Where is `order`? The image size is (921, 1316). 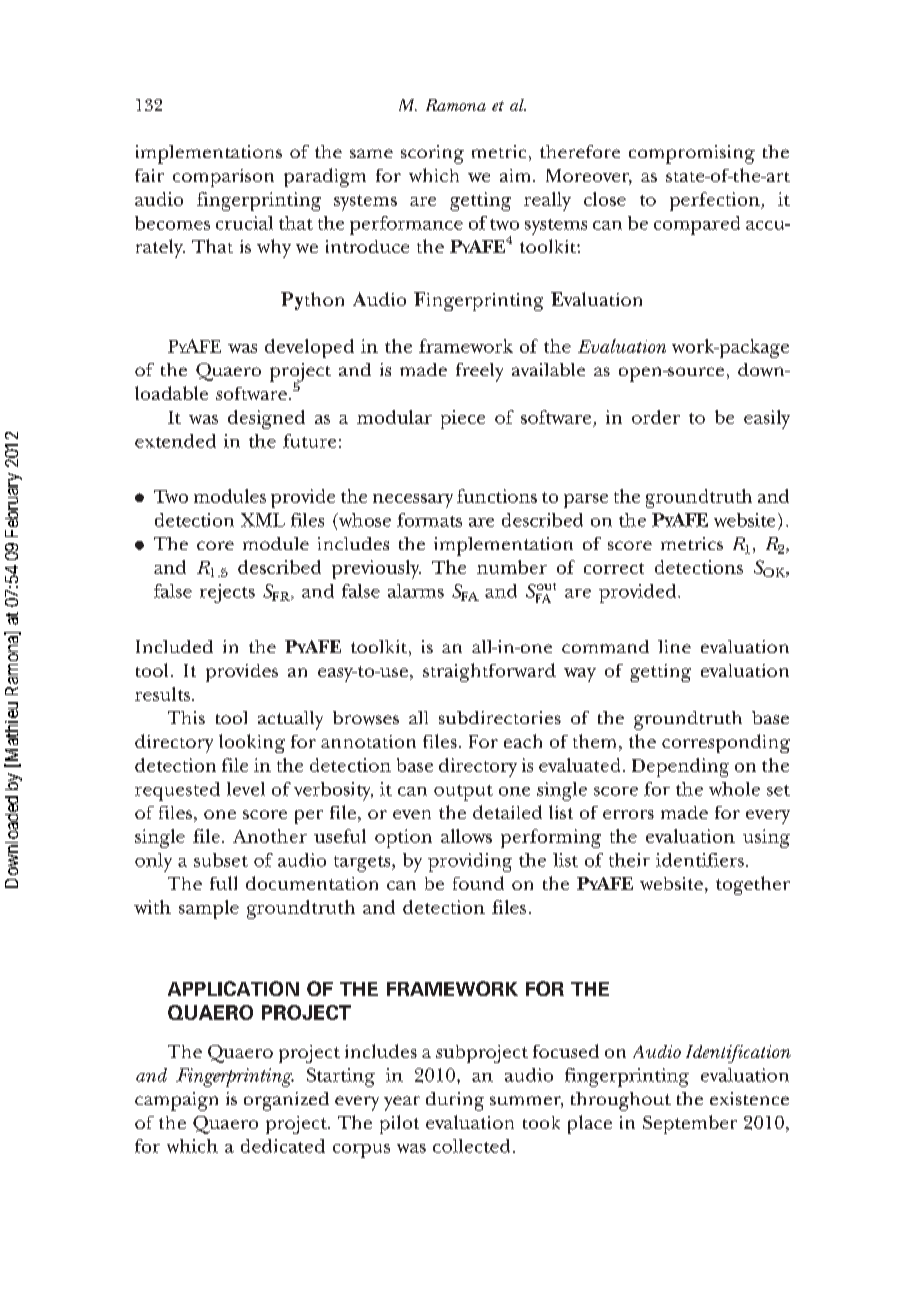 order is located at coordinates (656, 417).
